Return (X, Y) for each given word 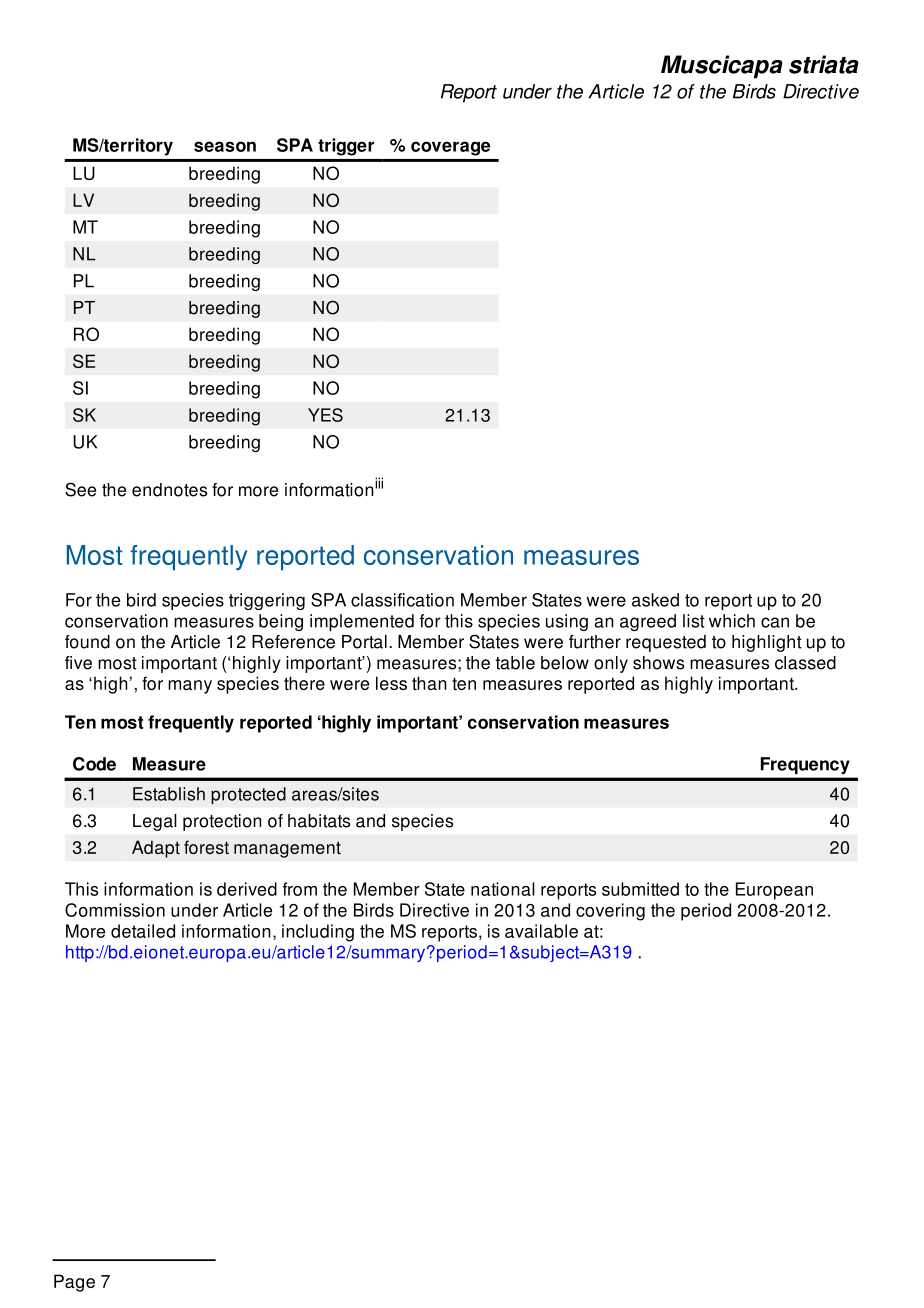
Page (74, 1283)
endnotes (169, 490)
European (774, 891)
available (541, 931)
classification (402, 600)
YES (325, 415)
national (503, 889)
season (225, 146)
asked (655, 600)
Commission (115, 910)
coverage (450, 148)
